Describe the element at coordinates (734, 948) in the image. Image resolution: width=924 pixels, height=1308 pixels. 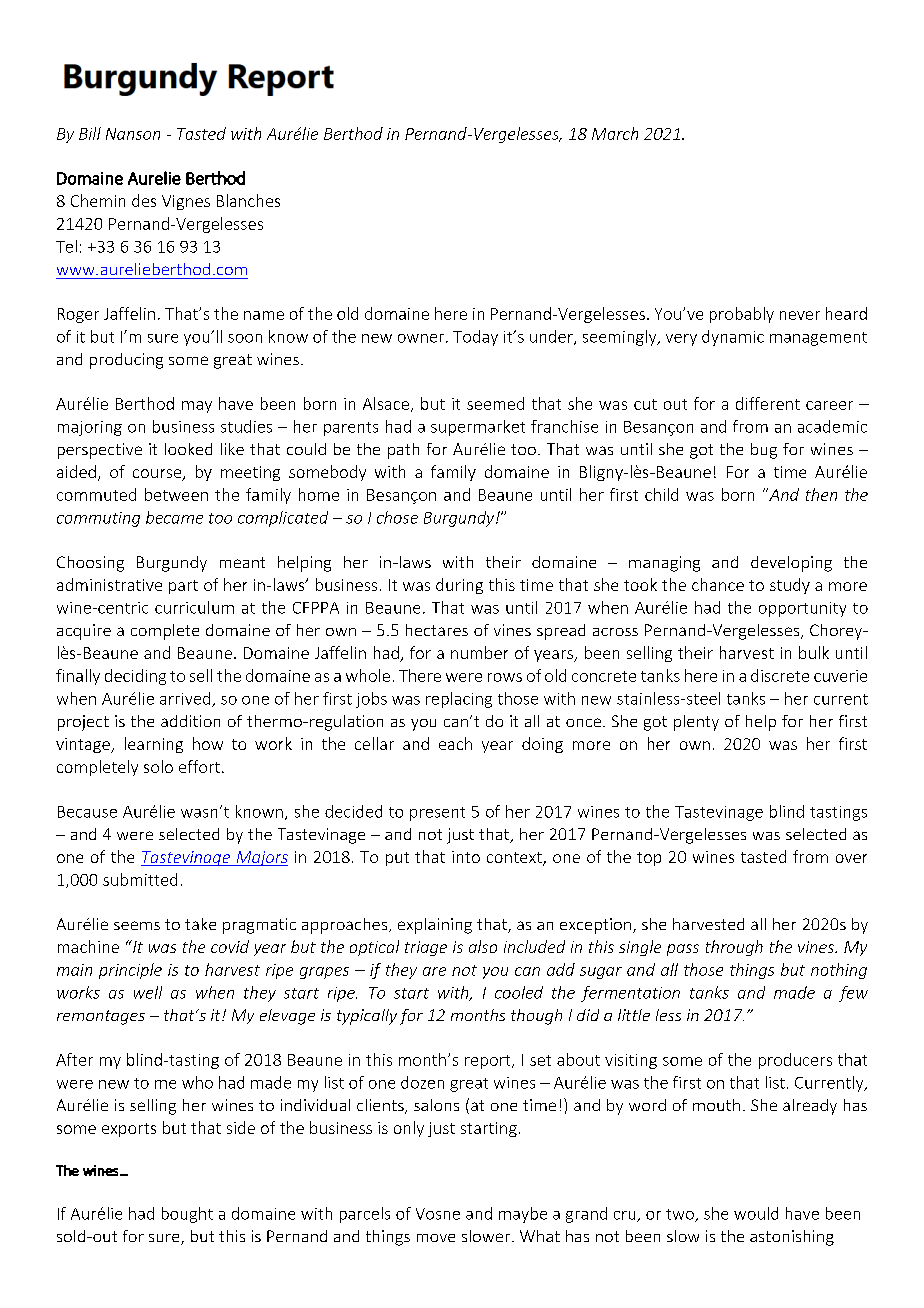
I see `through` at that location.
